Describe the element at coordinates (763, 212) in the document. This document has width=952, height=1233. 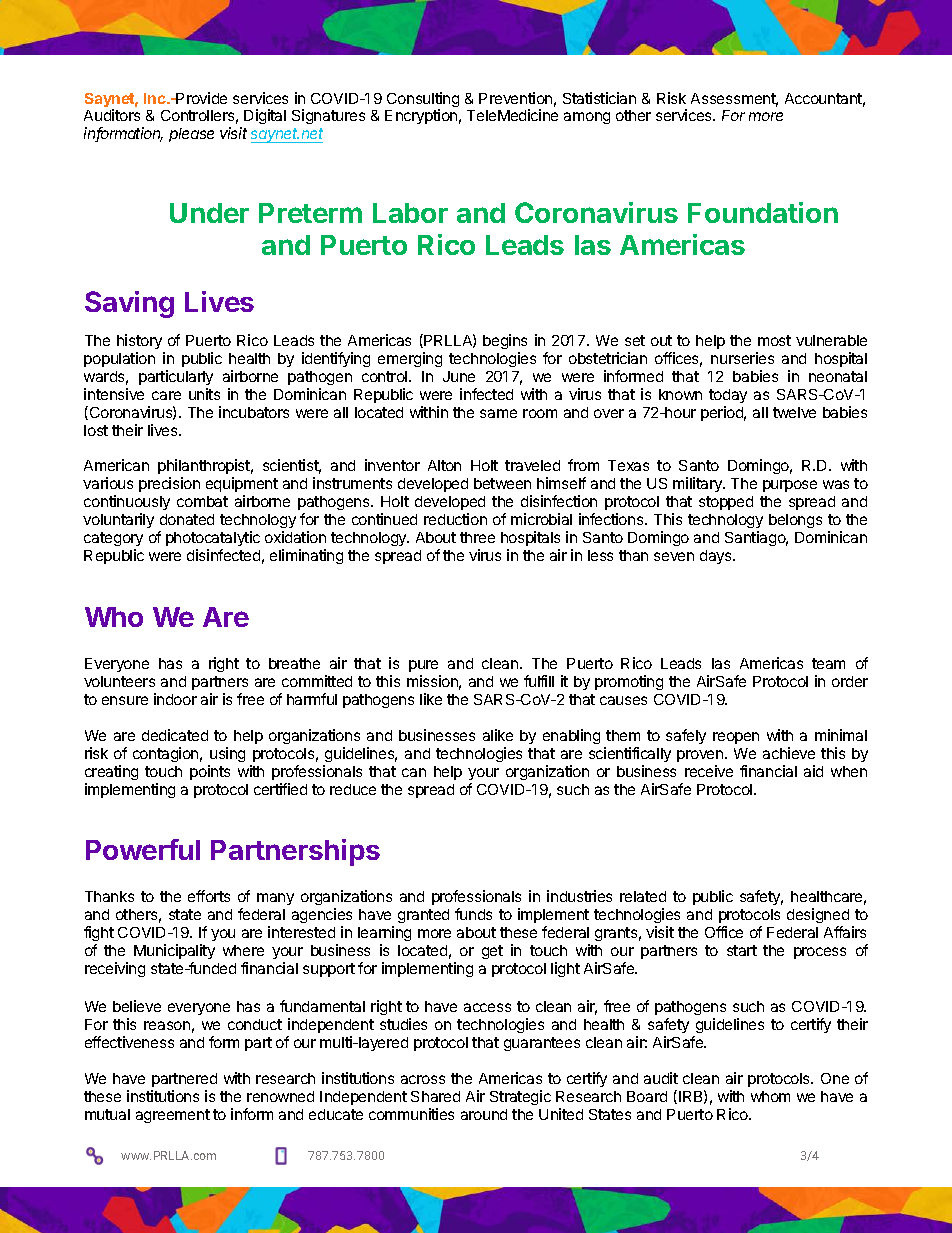
I see `Foundation` at that location.
